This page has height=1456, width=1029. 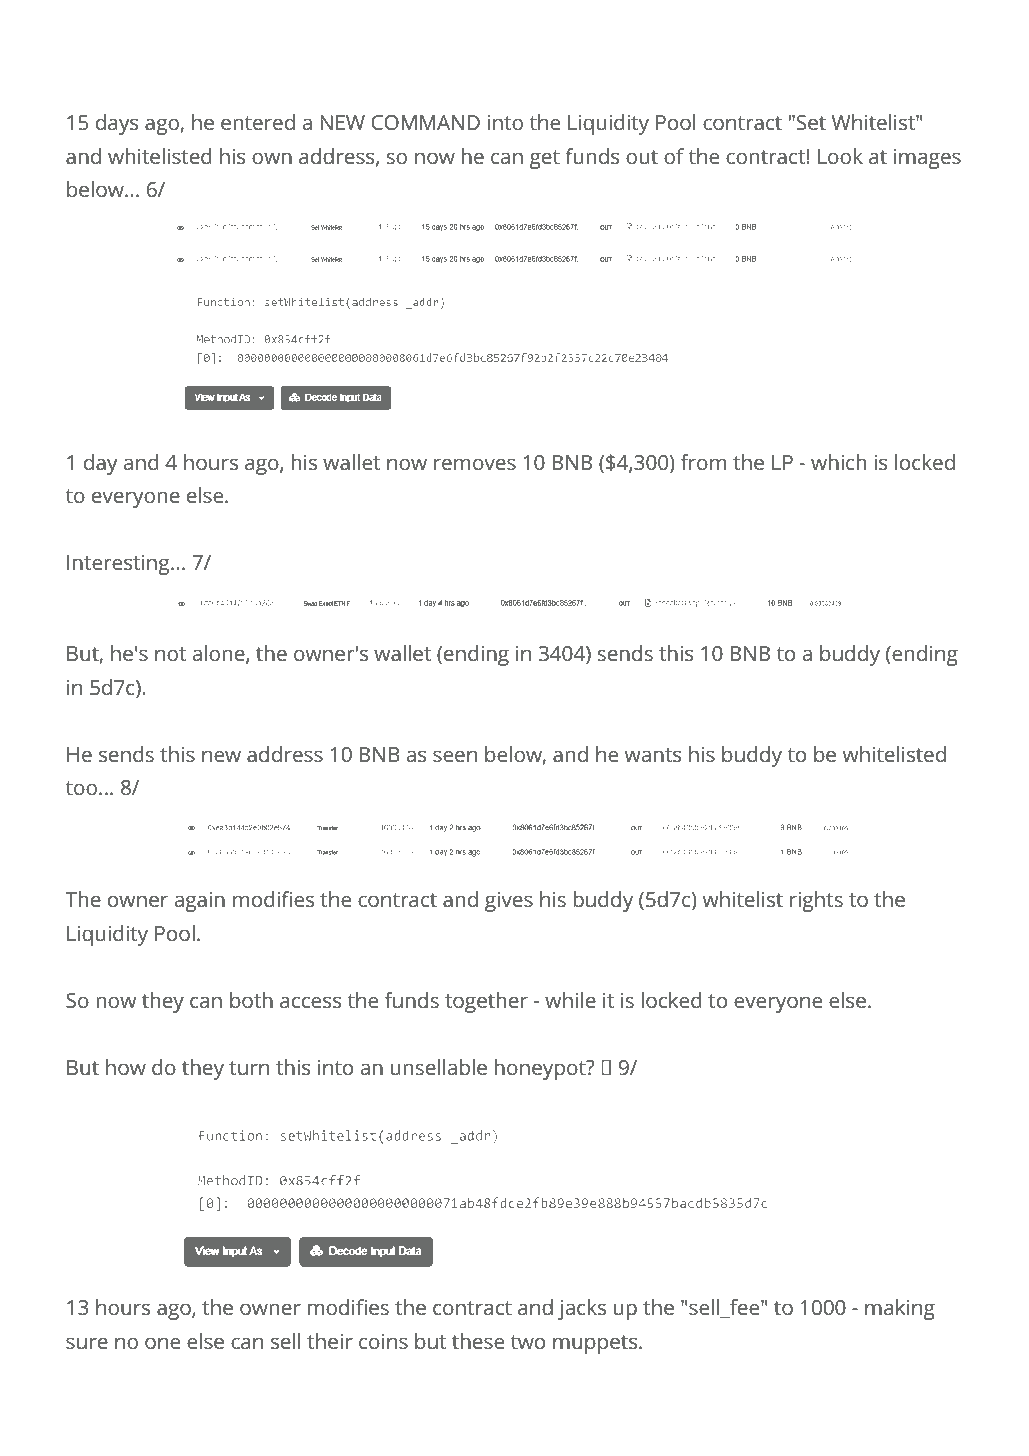 What do you see at coordinates (425, 122) in the page?
I see `COMMAND` at bounding box center [425, 122].
